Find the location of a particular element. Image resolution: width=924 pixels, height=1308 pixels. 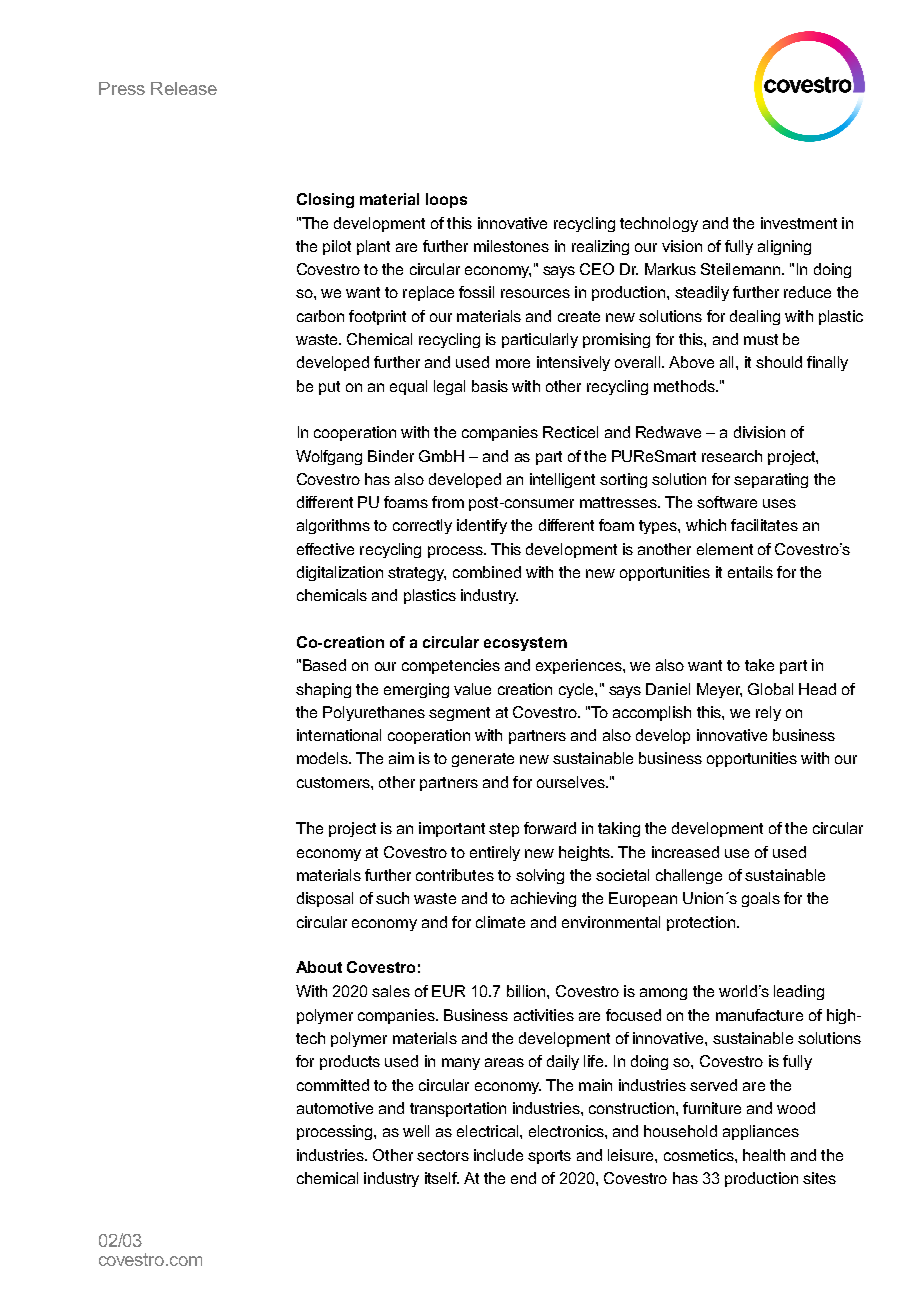

from is located at coordinates (448, 502).
